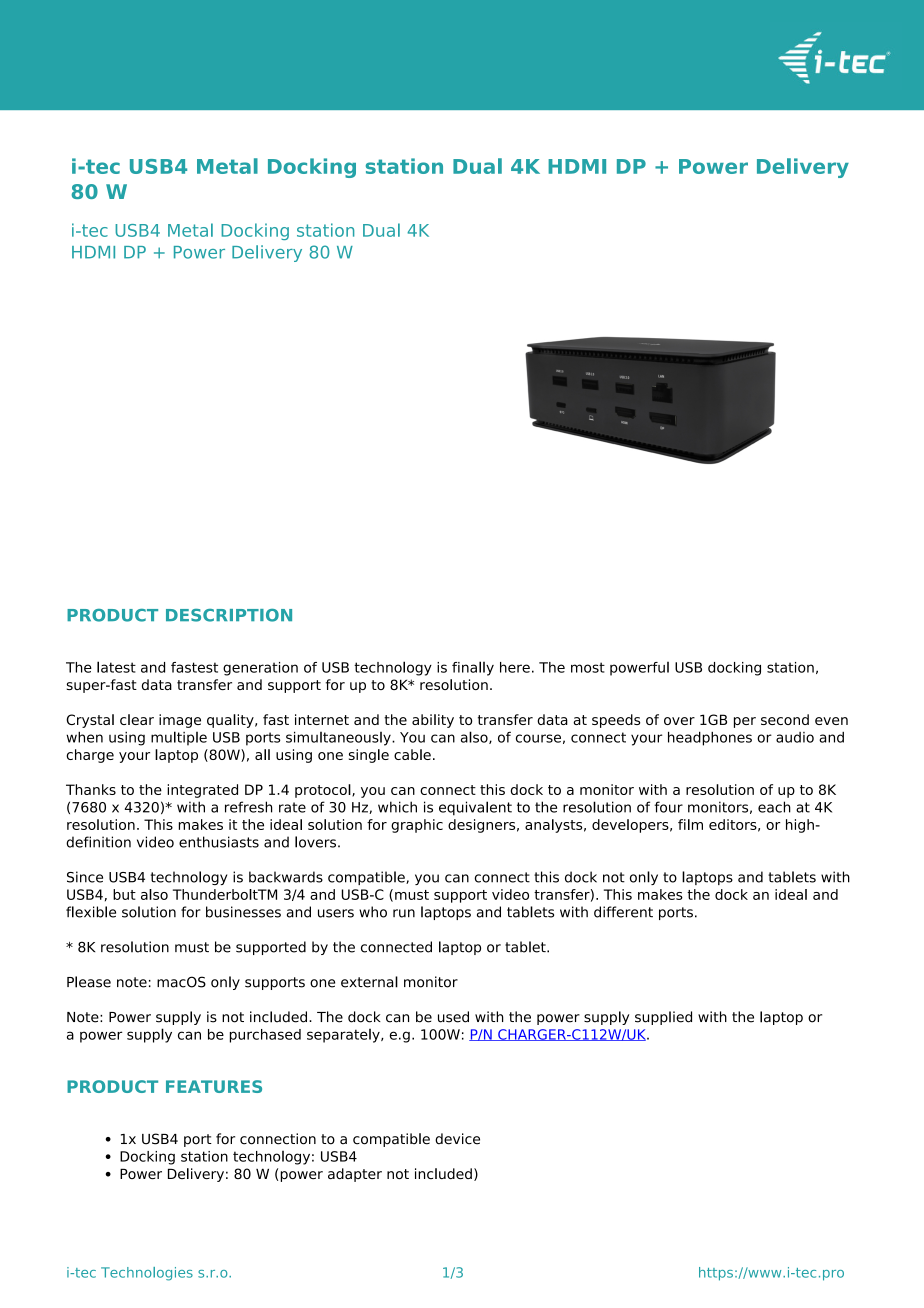 Image resolution: width=924 pixels, height=1308 pixels. Describe the element at coordinates (229, 615) in the screenshot. I see `DESCRIPTION` at that location.
